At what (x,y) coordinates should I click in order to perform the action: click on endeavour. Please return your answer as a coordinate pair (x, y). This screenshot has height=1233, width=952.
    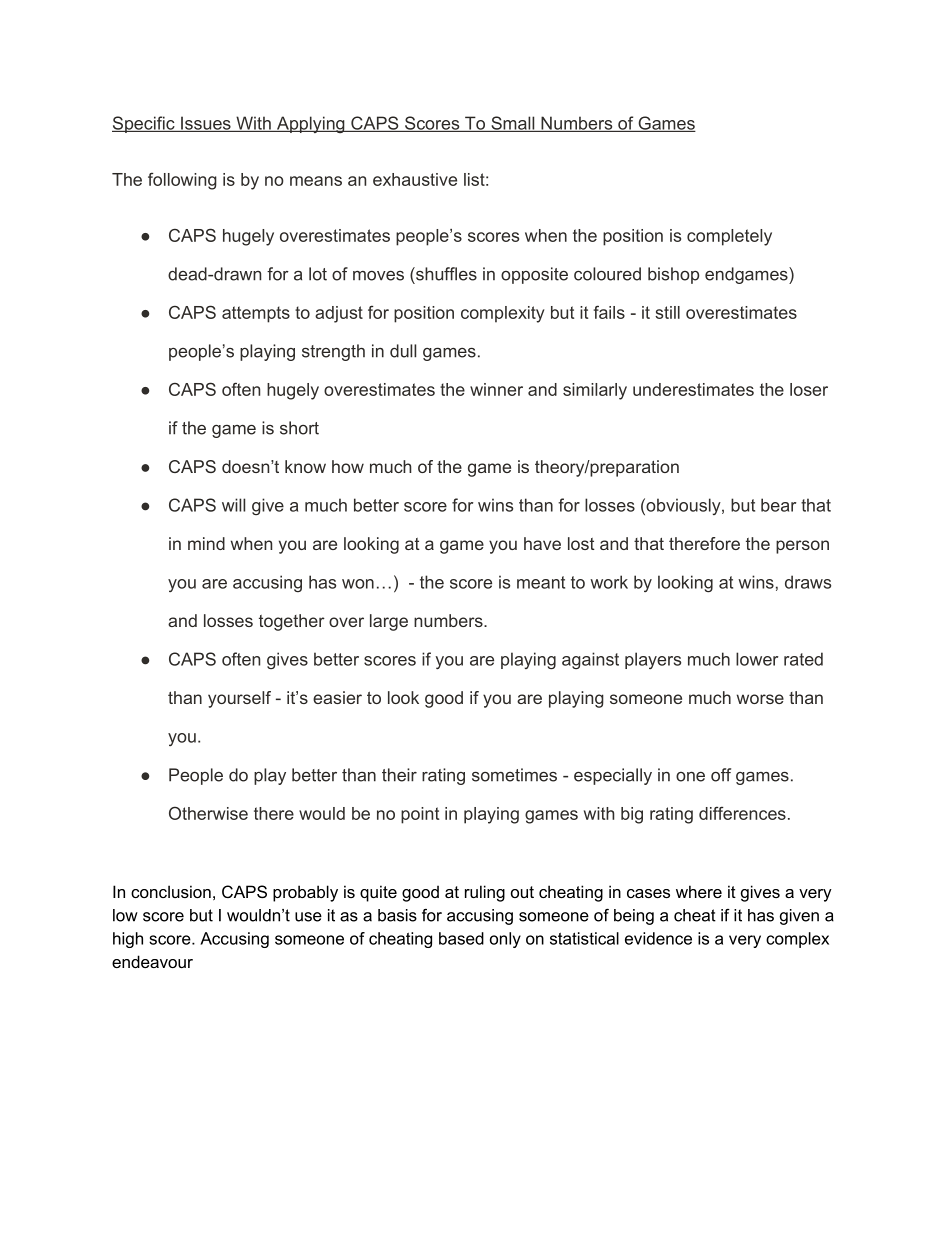
    Looking at the image, I should click on (152, 961).
